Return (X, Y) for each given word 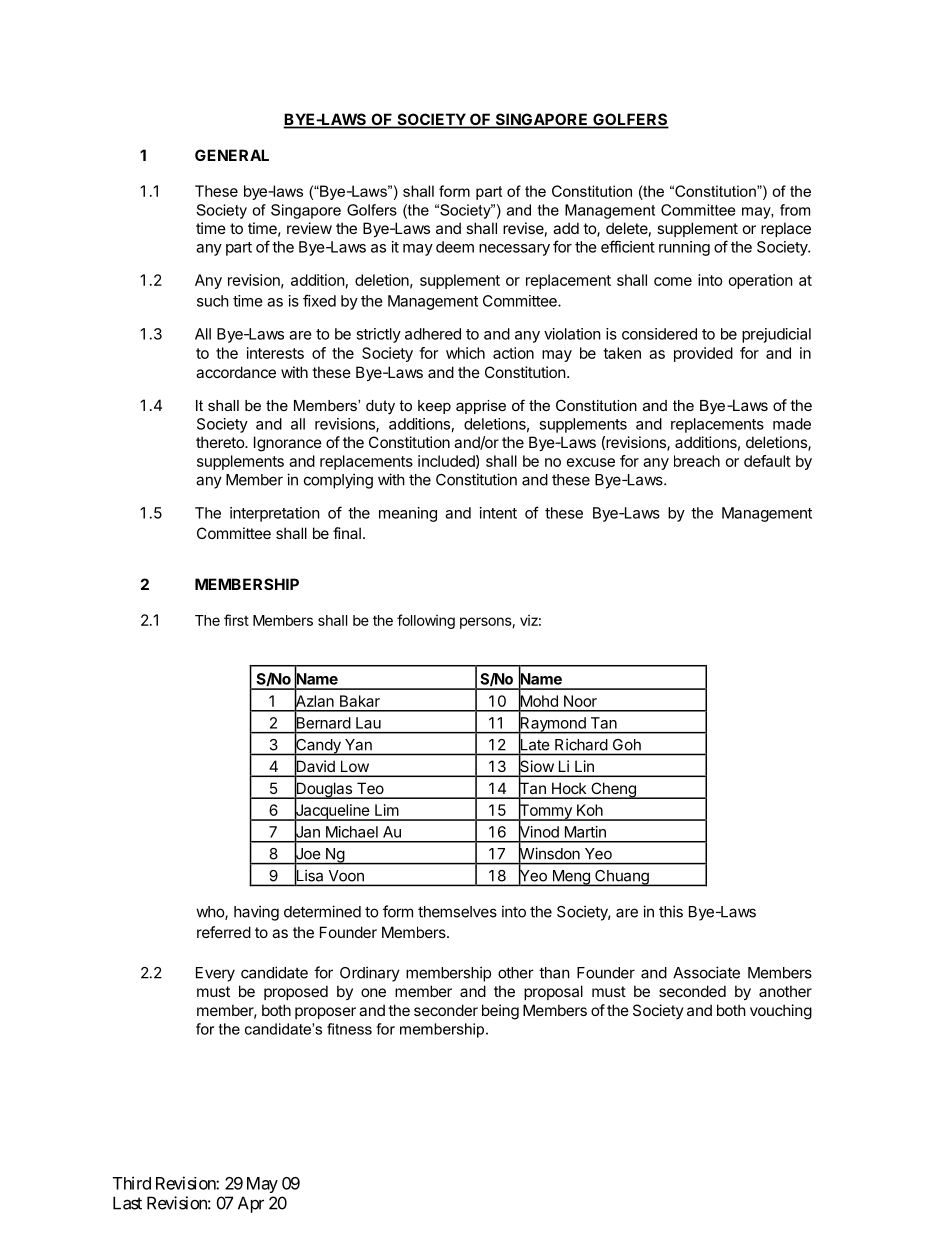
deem (455, 247)
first (236, 620)
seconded (692, 991)
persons (486, 623)
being (500, 1012)
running (684, 248)
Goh (627, 745)
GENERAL (232, 155)
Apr (251, 1204)
